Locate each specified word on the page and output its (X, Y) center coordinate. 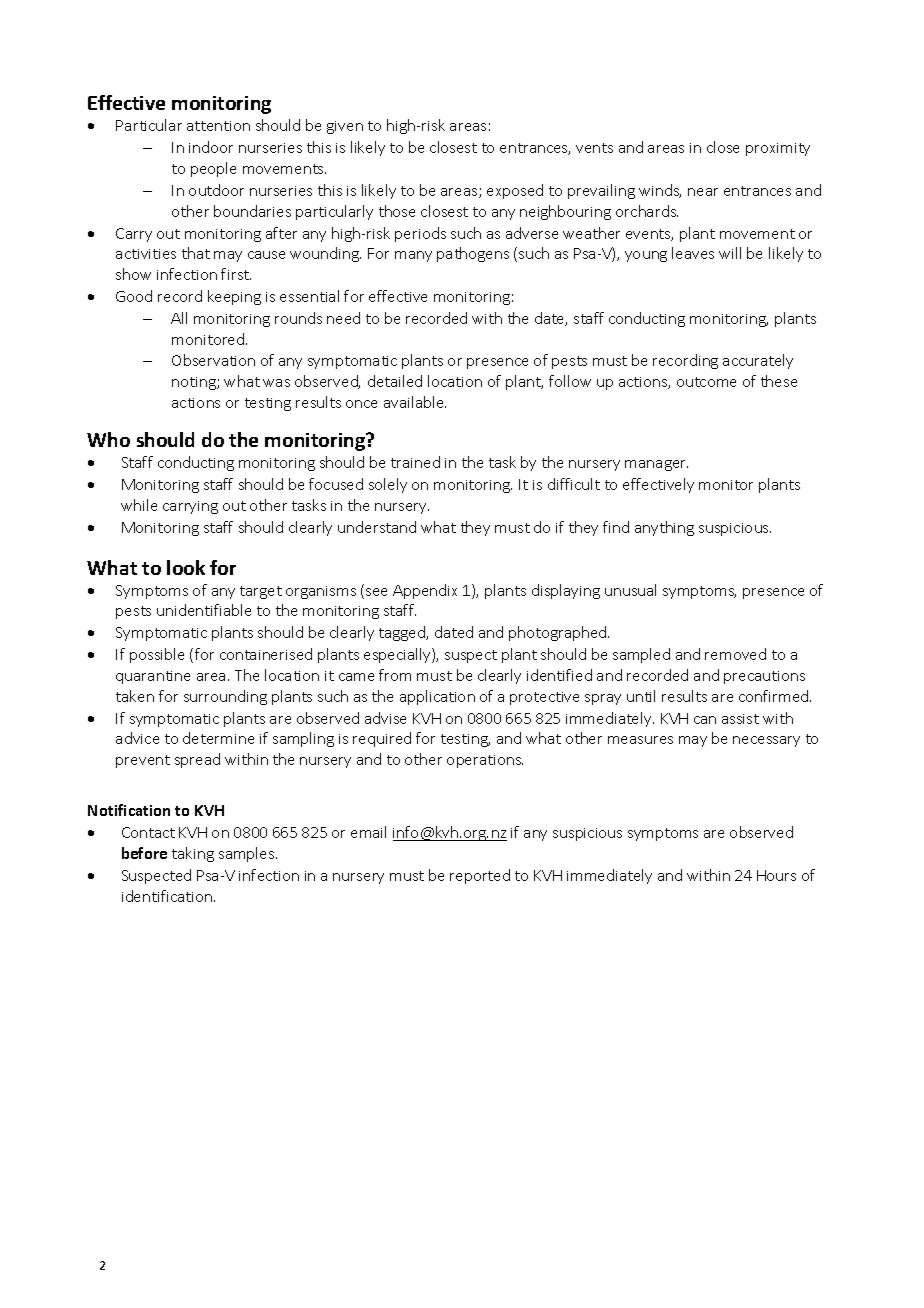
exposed (515, 191)
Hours (776, 875)
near (703, 192)
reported (480, 876)
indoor (211, 147)
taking (193, 854)
